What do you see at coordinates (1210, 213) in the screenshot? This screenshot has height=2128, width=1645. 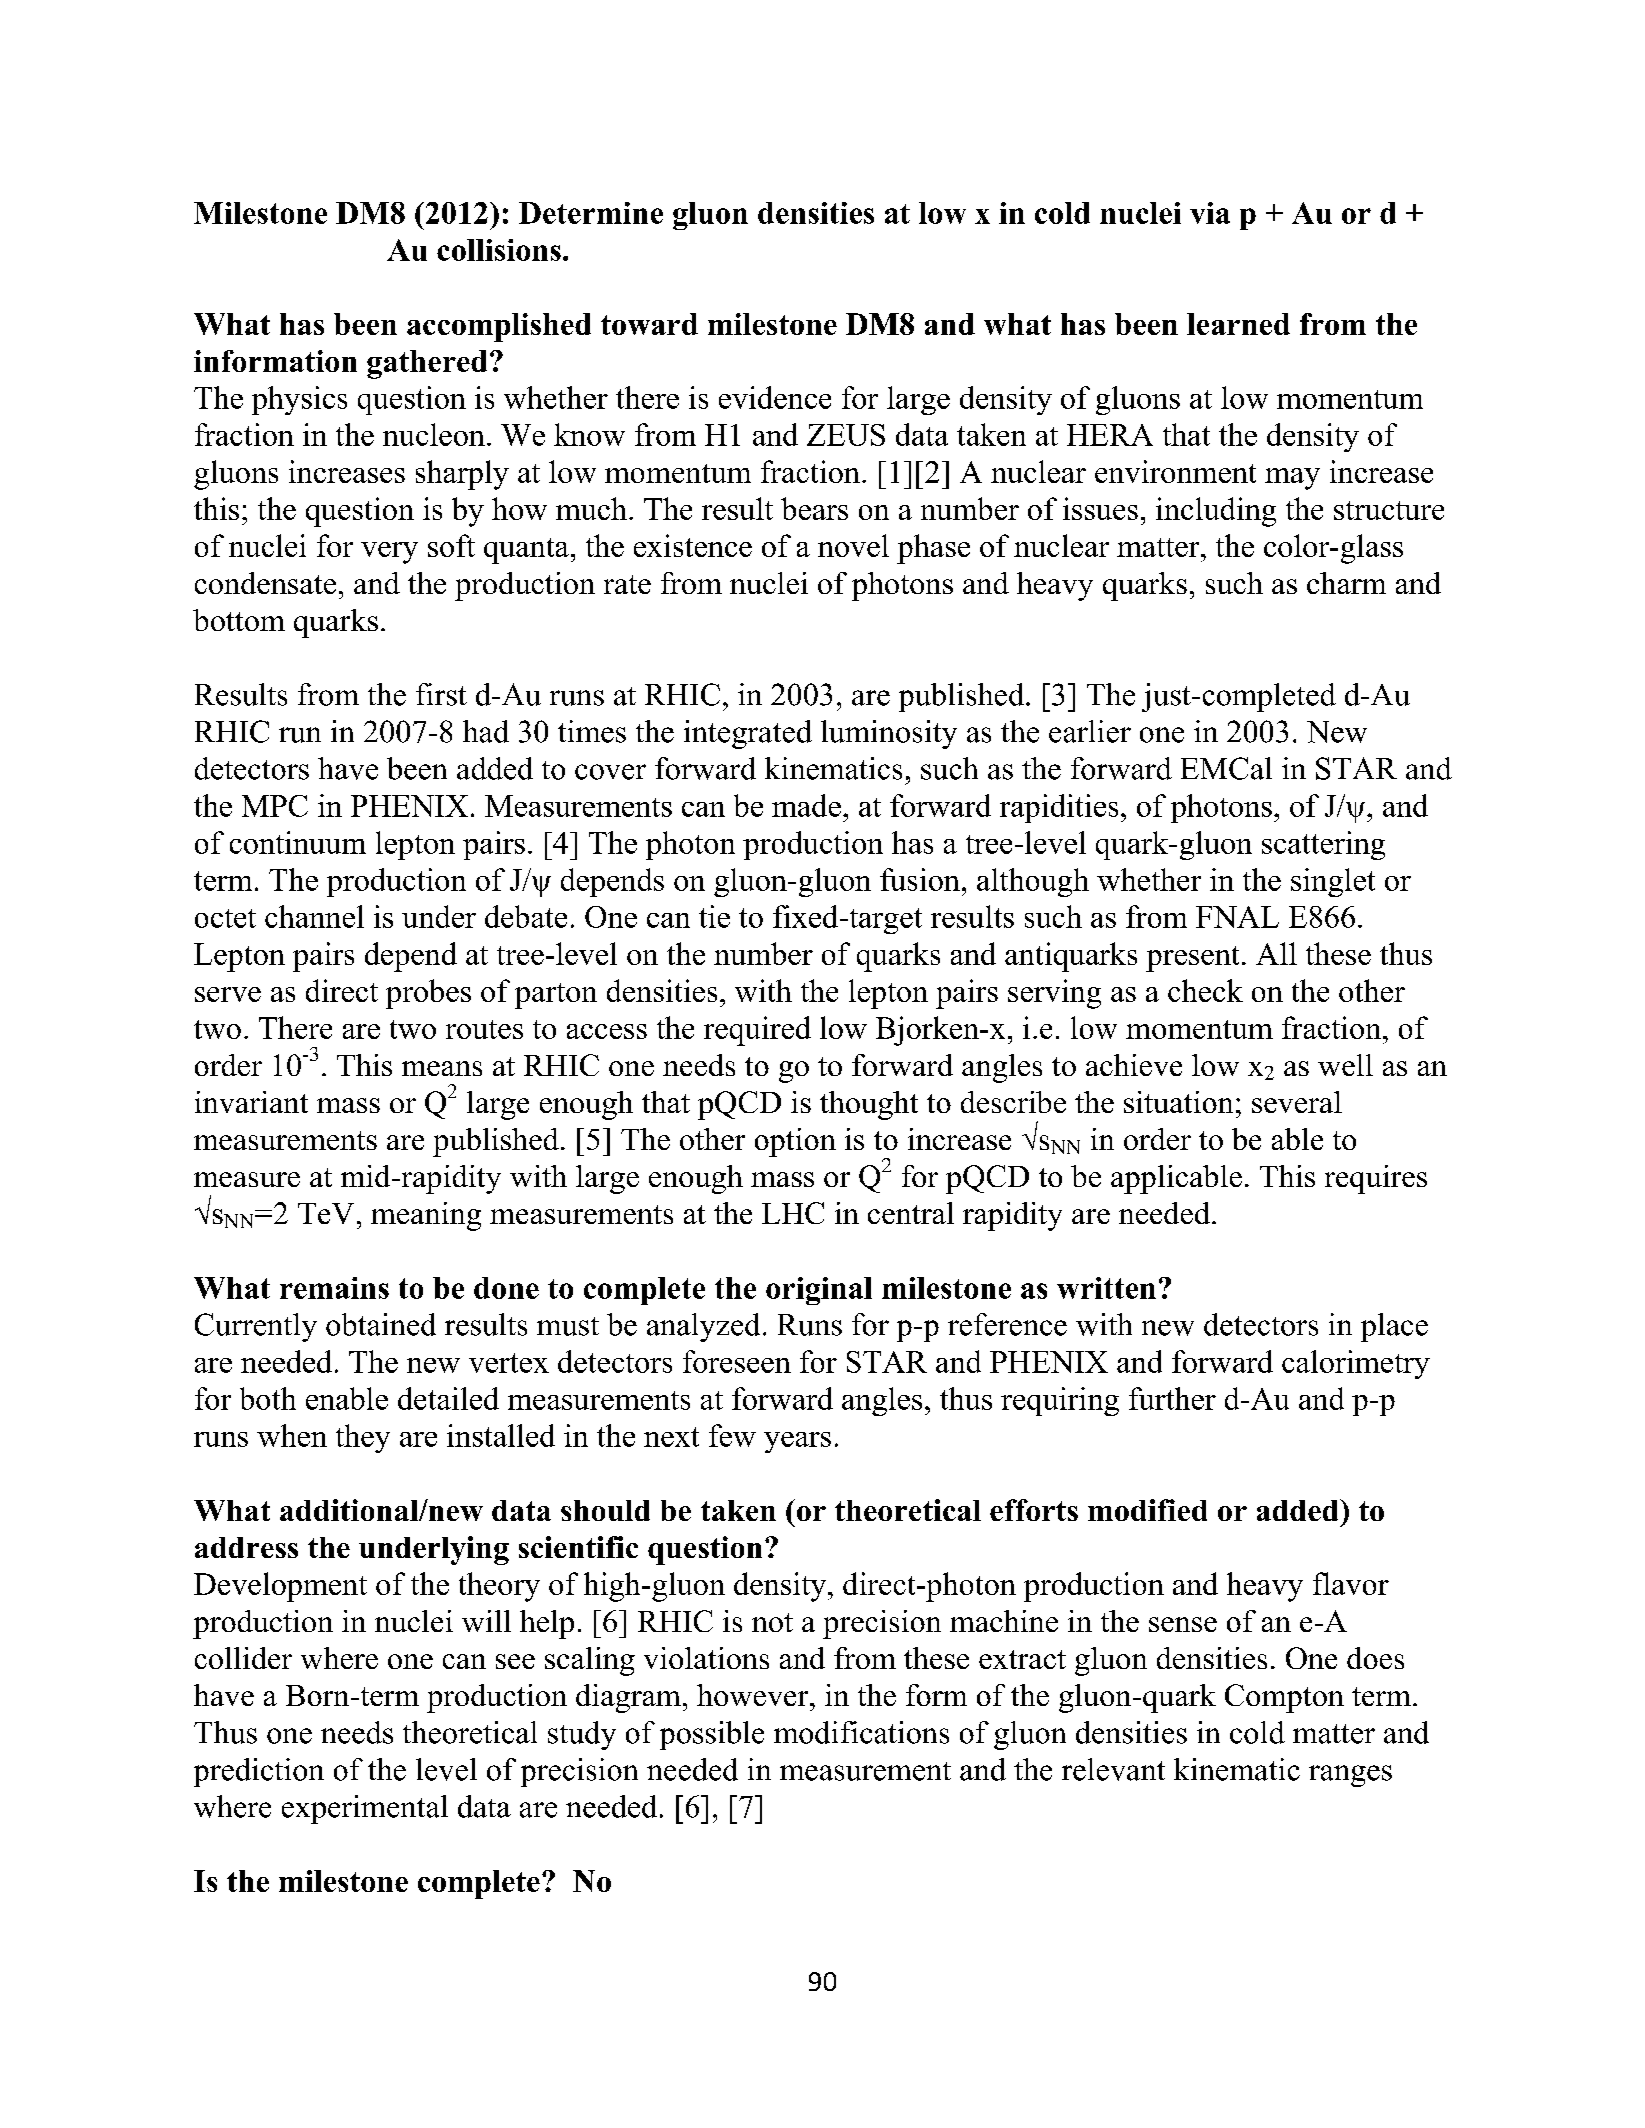 I see `via` at bounding box center [1210, 213].
